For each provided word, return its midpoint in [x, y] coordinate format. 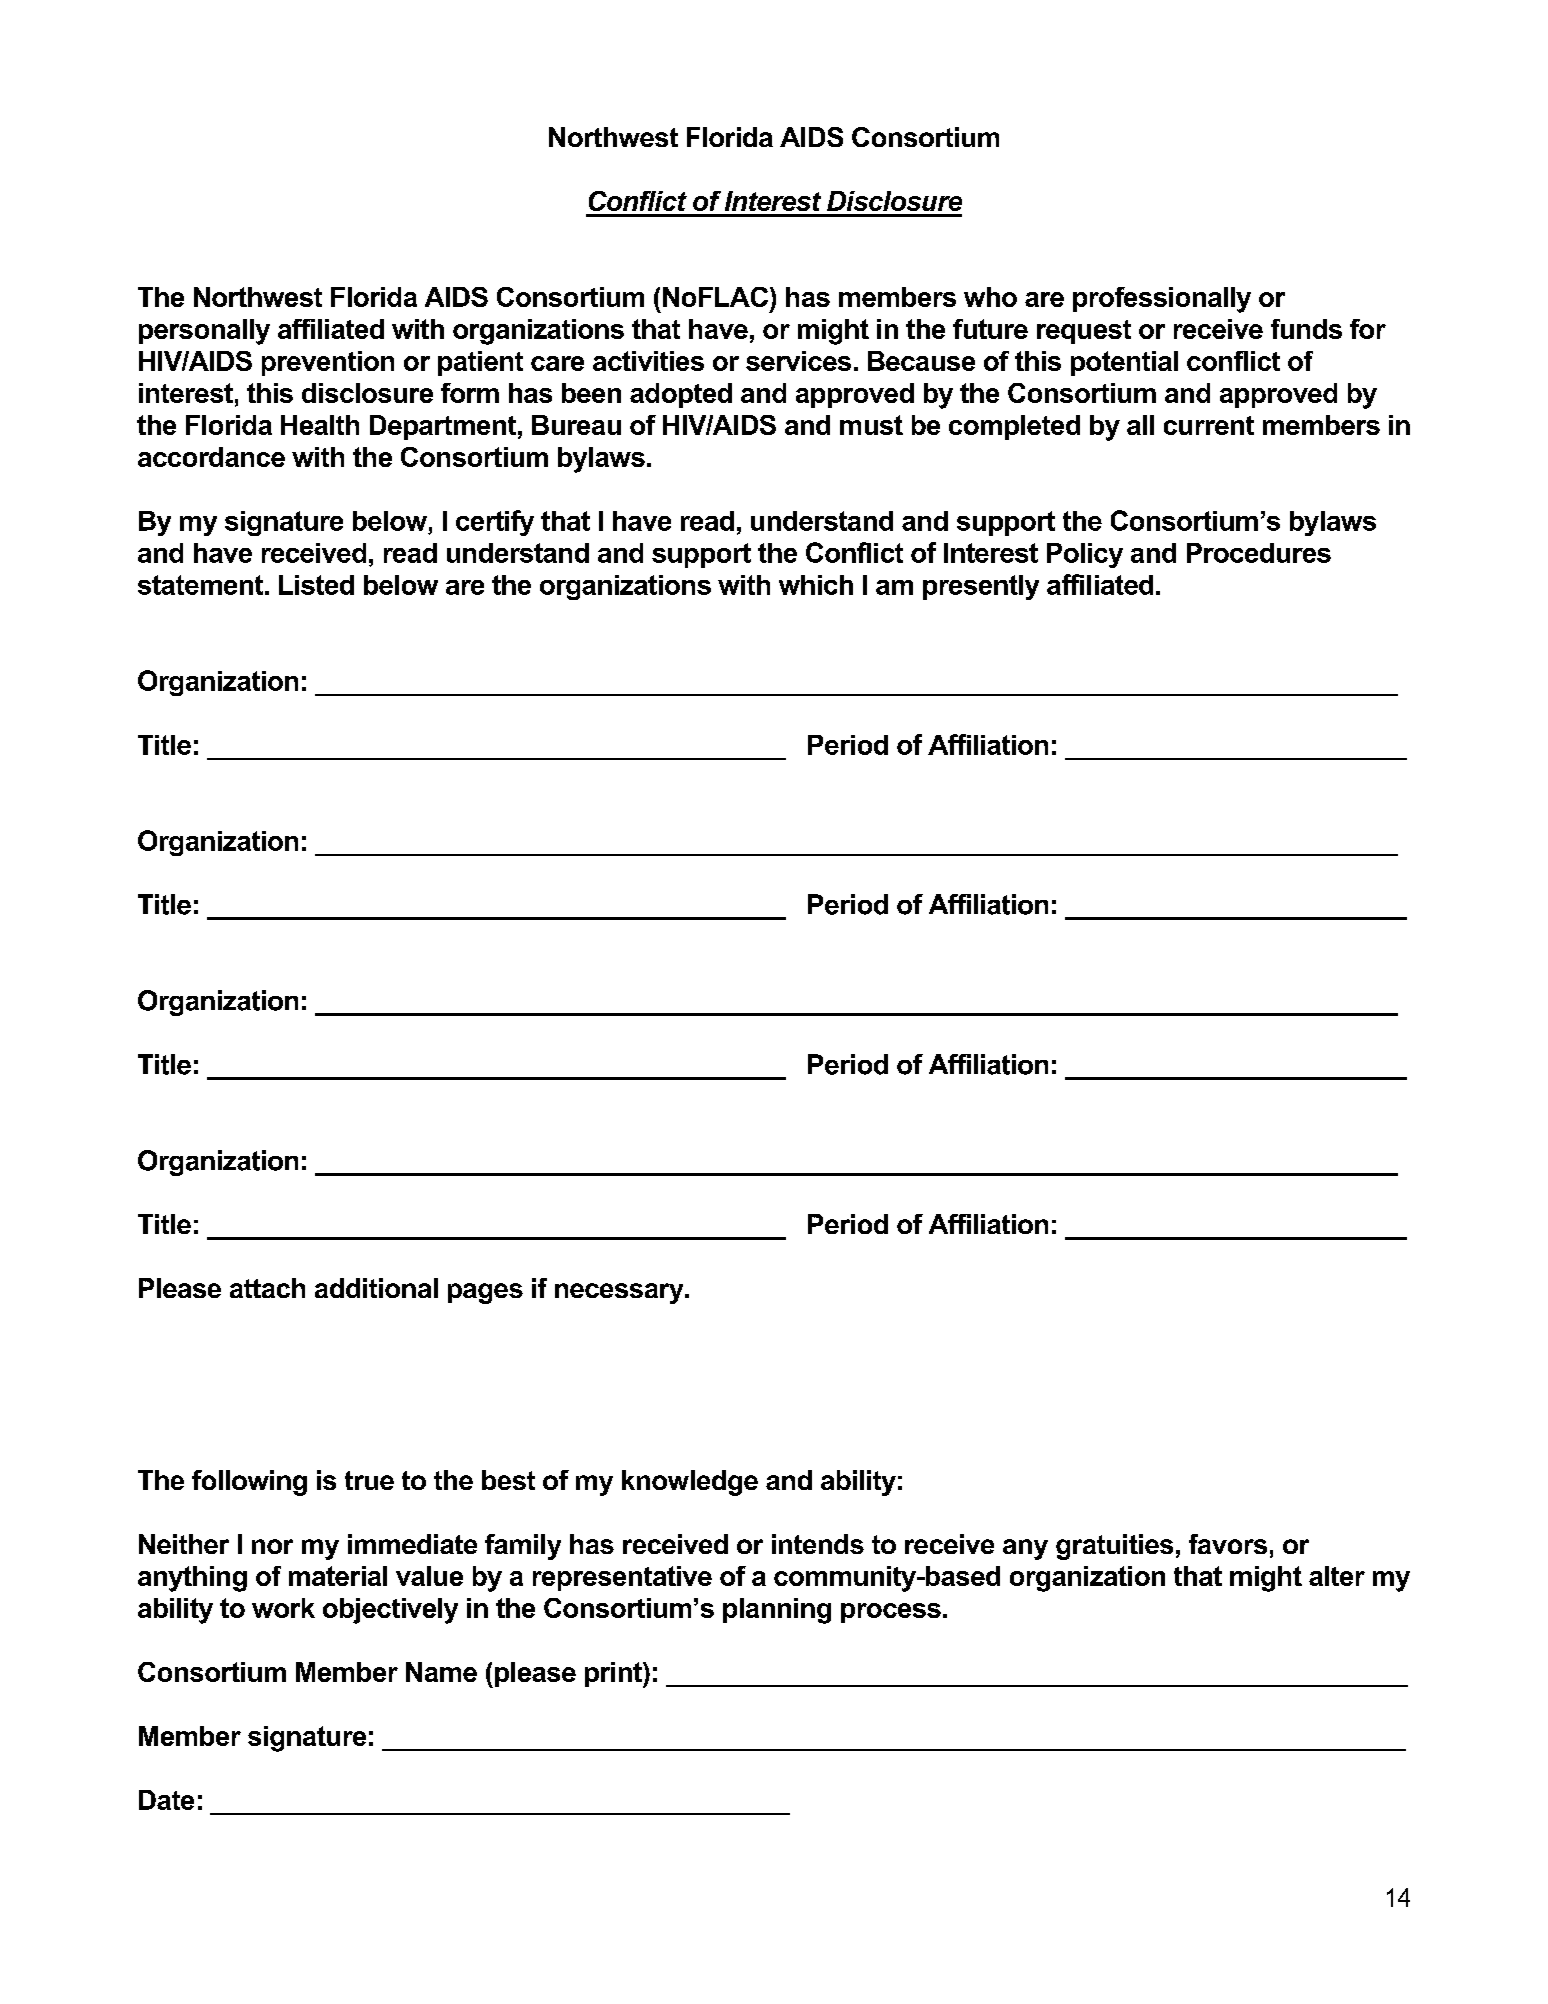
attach [267, 1288]
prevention [328, 363]
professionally [1162, 300]
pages [485, 1293]
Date [166, 1800]
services [798, 361]
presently [981, 587]
